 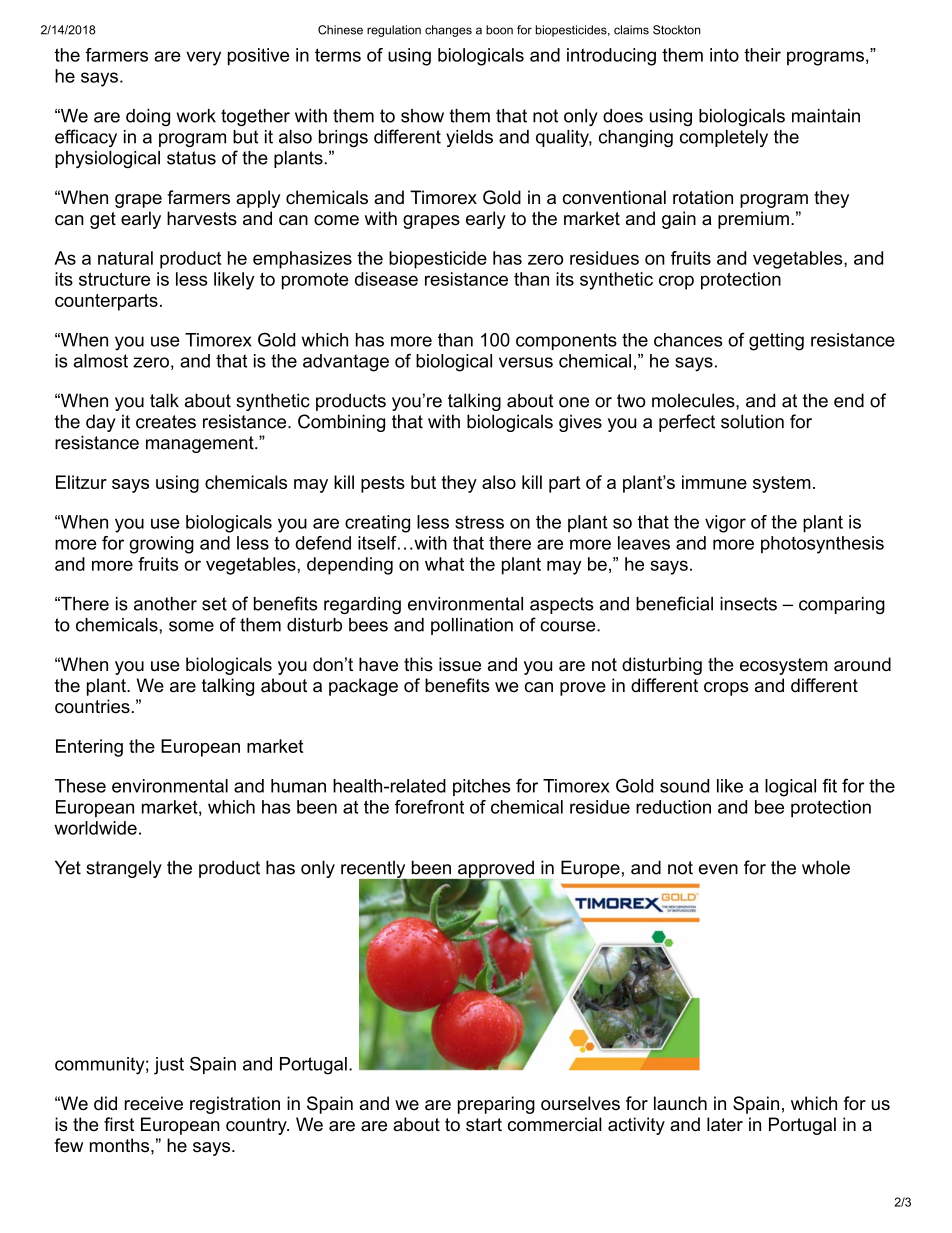 What do you see at coordinates (762, 55) in the screenshot?
I see `their` at bounding box center [762, 55].
